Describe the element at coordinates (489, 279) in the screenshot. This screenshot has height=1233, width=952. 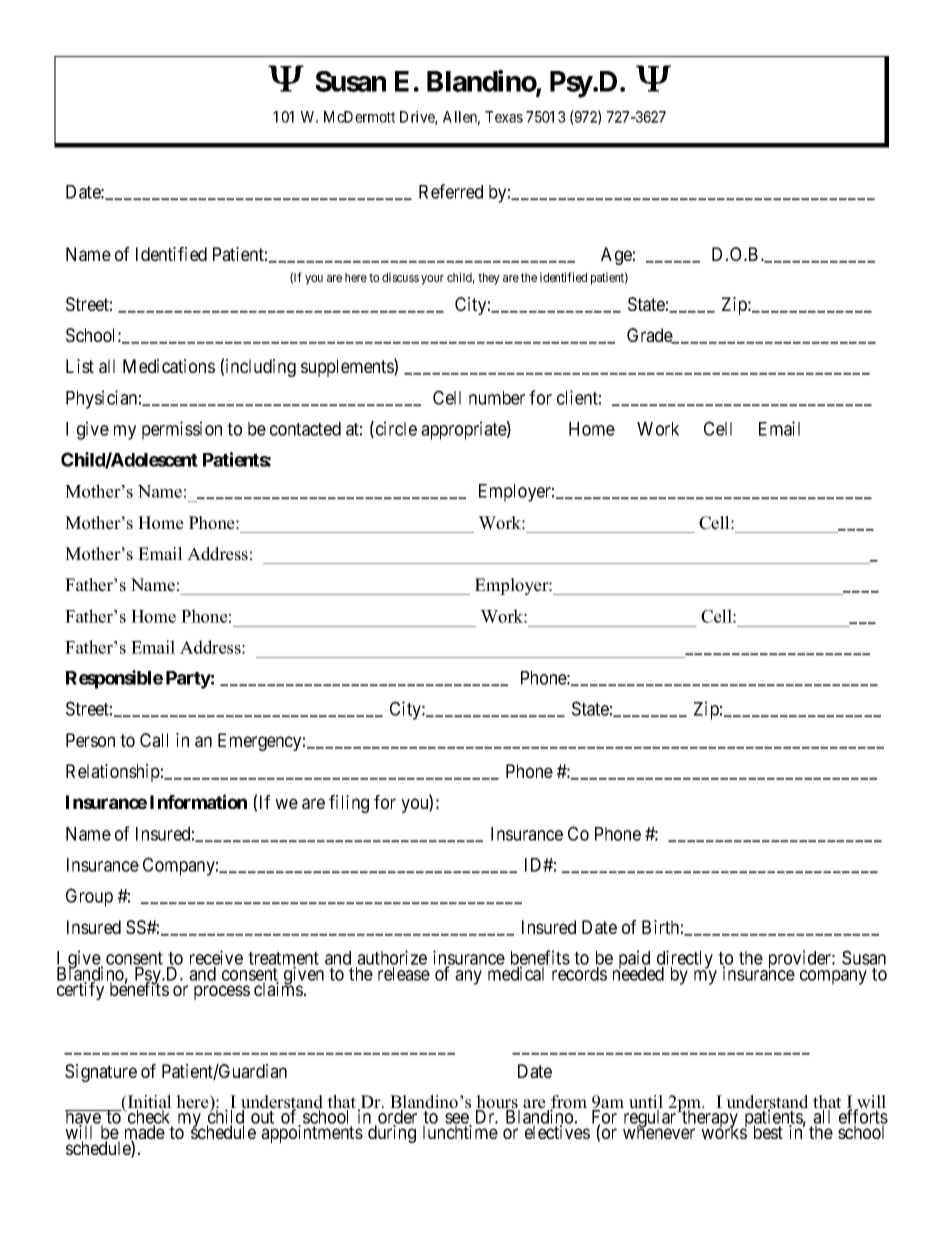
I see `they` at that location.
